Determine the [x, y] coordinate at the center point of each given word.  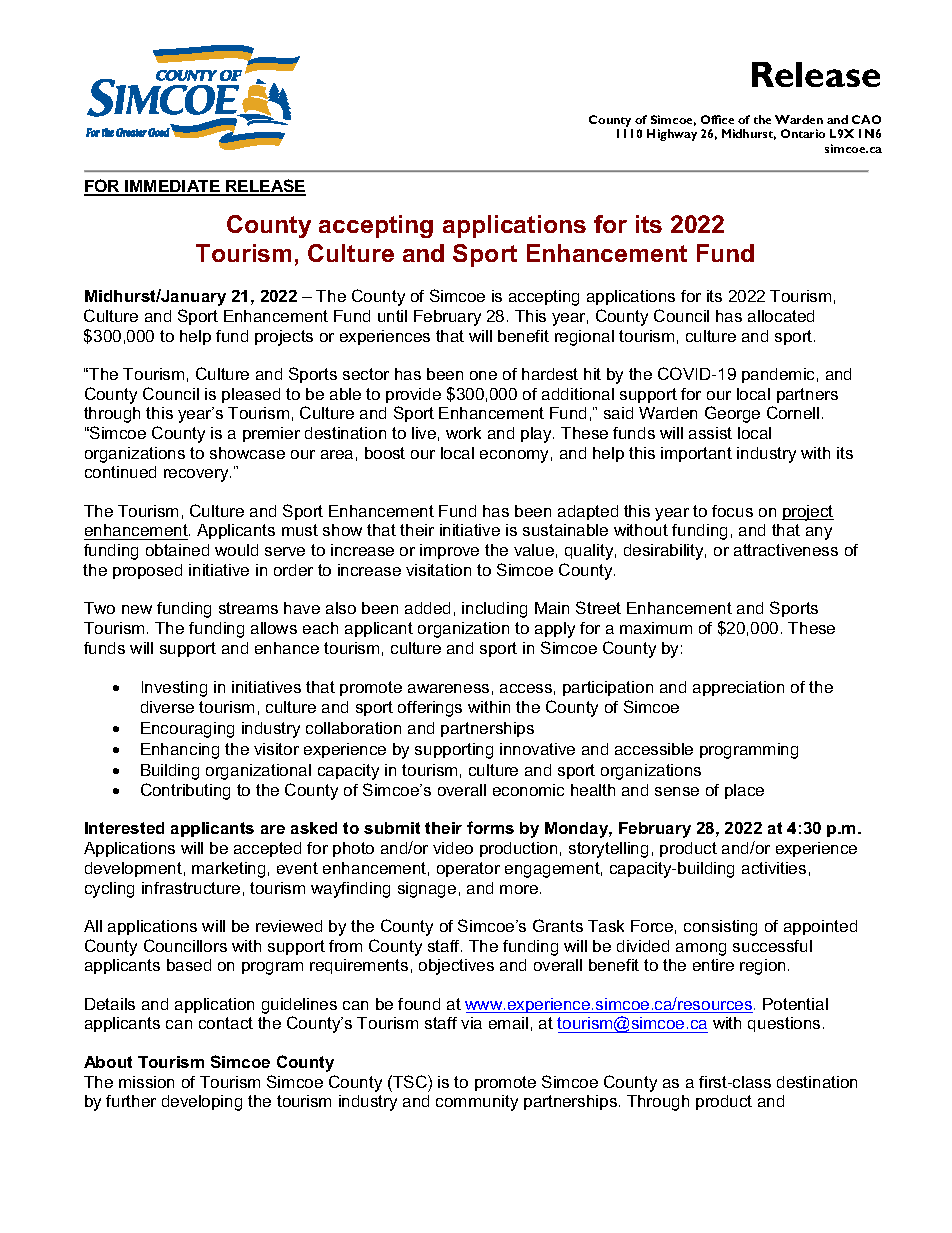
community [477, 1103]
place [744, 791]
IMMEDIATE [173, 187]
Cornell [793, 412]
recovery [197, 475]
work [463, 433]
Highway [672, 135]
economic [528, 790]
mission [146, 1082]
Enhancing [180, 751]
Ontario [803, 133]
